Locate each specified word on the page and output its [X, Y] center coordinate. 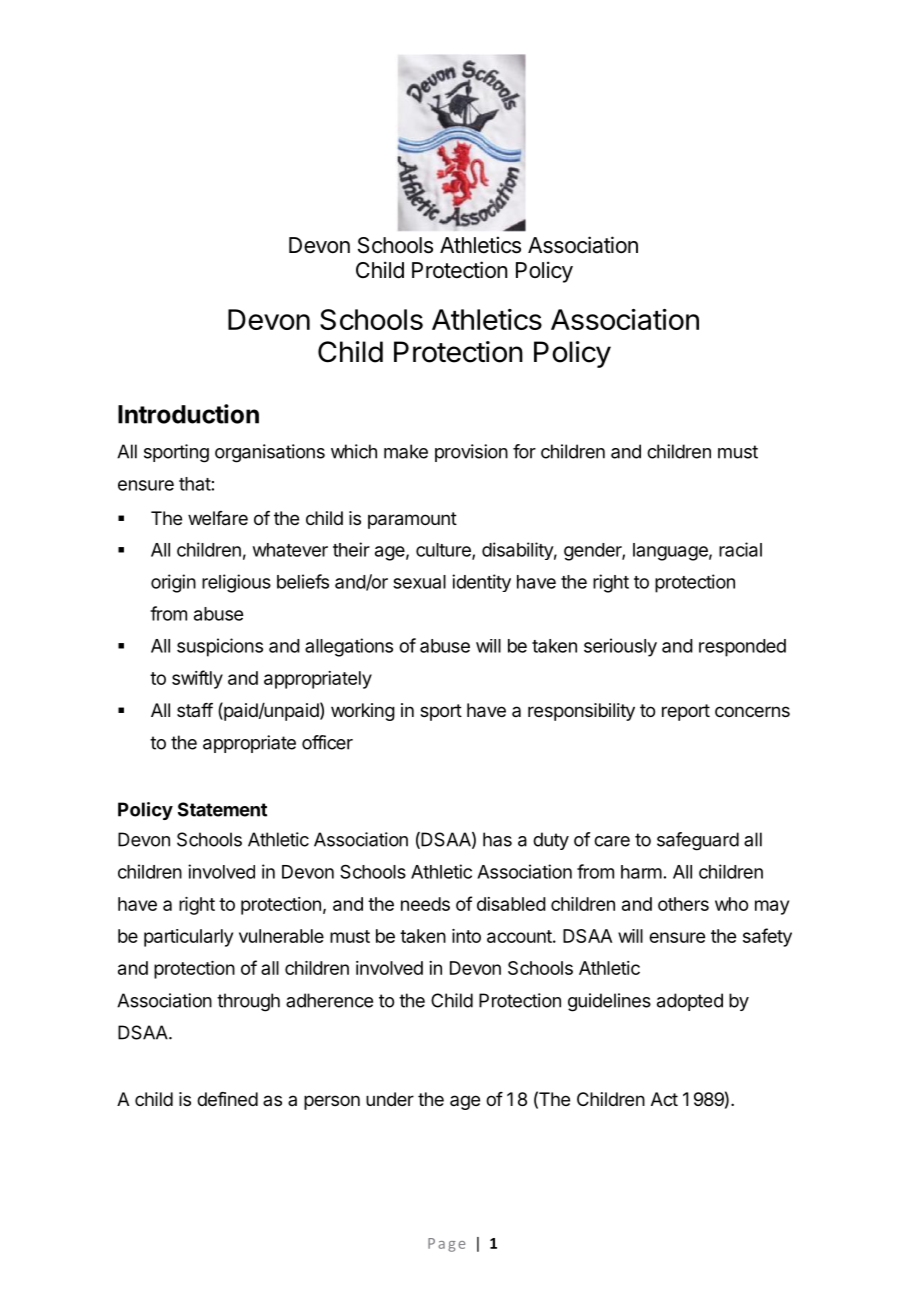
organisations [270, 453]
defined [227, 1099]
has [497, 839]
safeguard [698, 841]
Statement [222, 809]
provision [471, 453]
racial [740, 549]
